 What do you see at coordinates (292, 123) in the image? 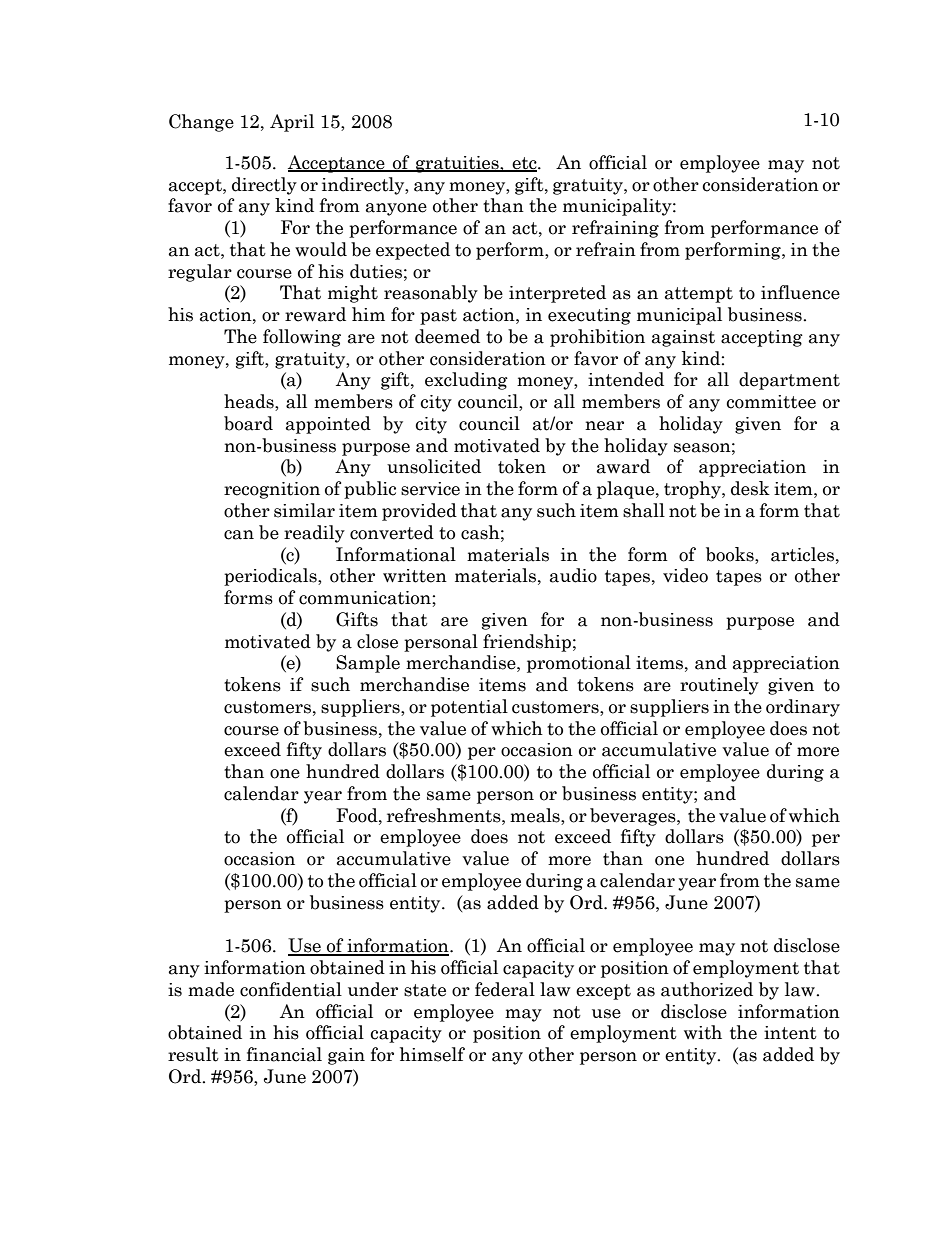
I see `April` at bounding box center [292, 123].
